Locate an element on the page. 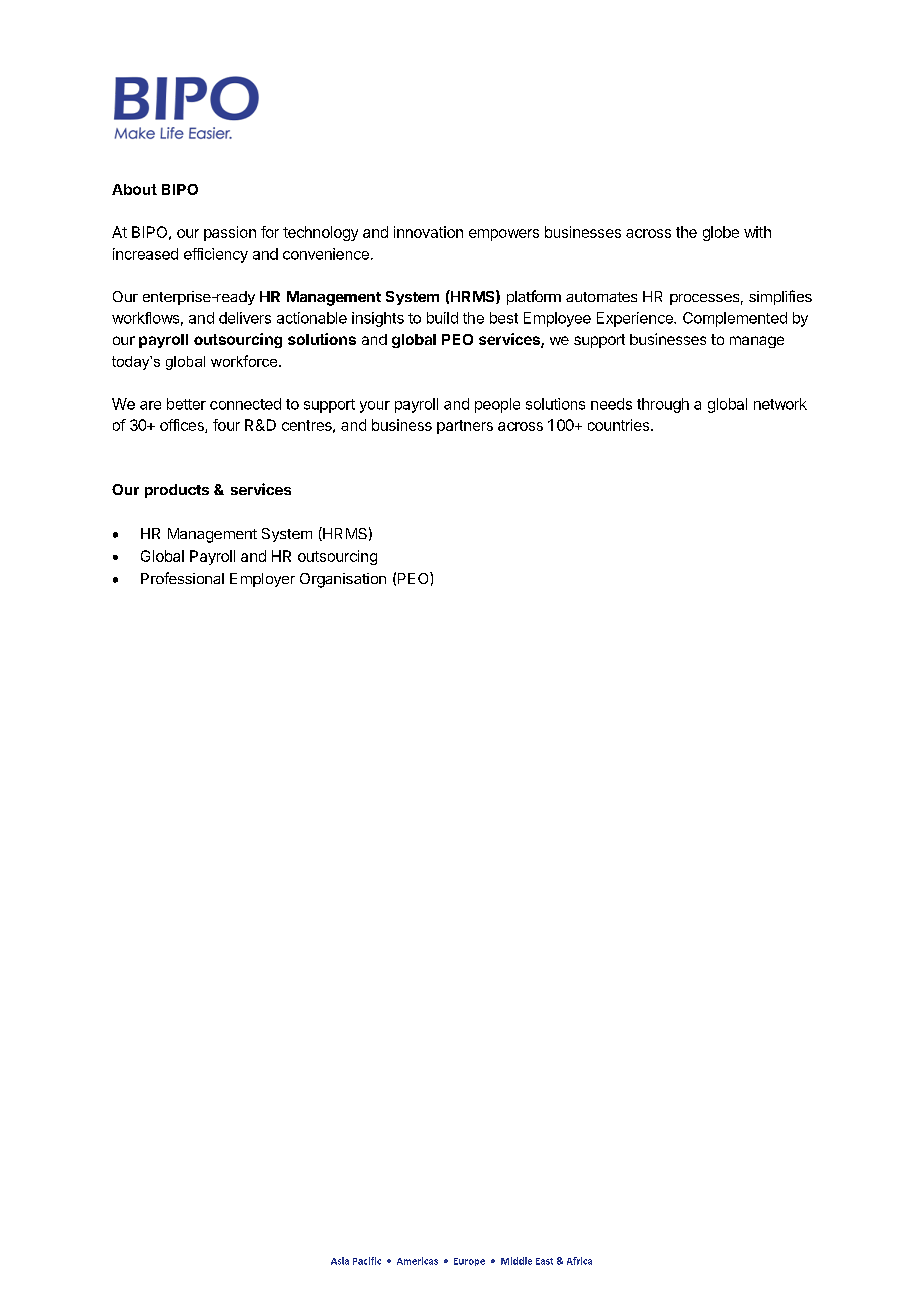 The height and width of the image is (1308, 924). Pacific is located at coordinates (367, 1261).
